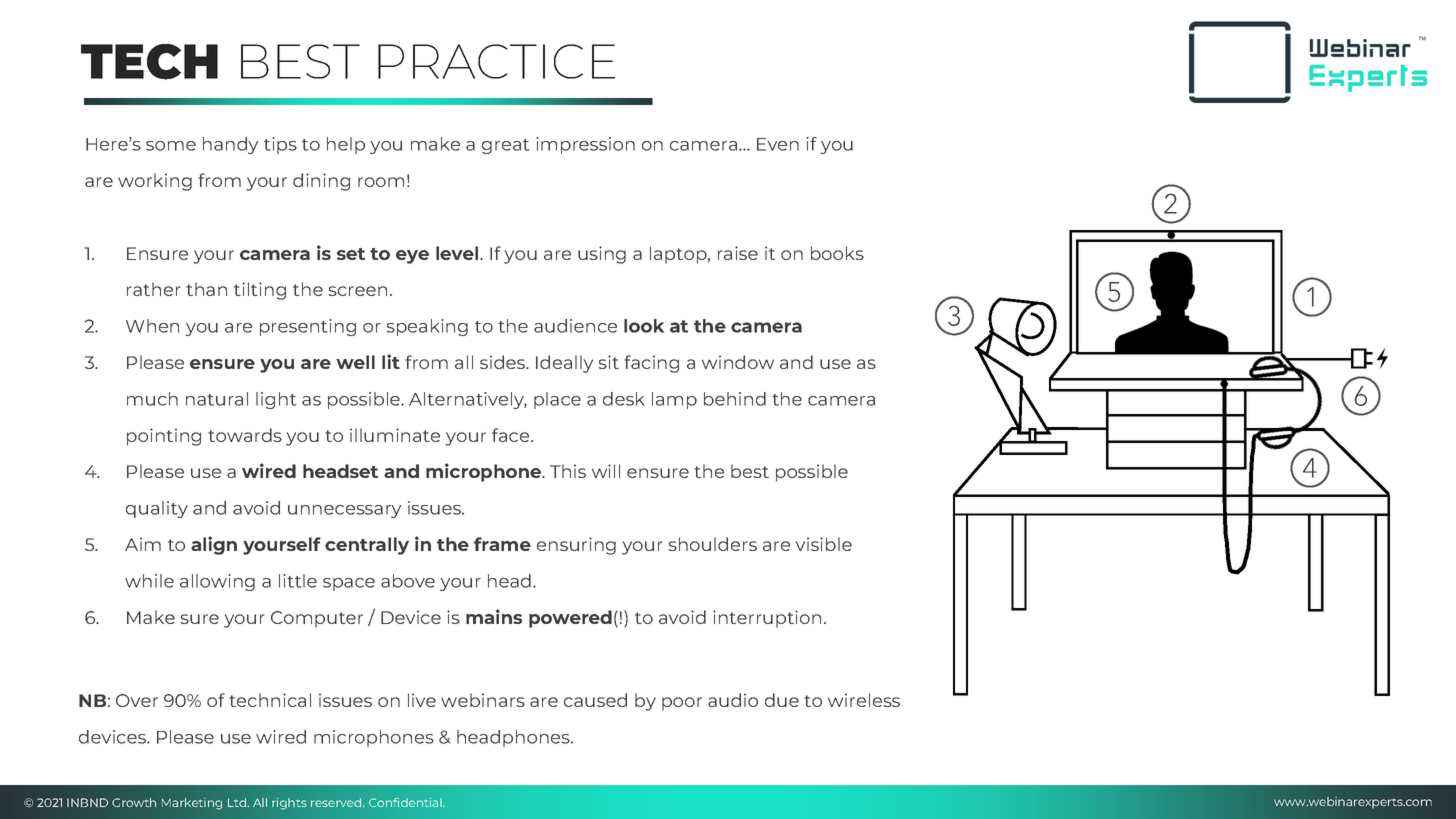 The height and width of the document is (819, 1456). Describe the element at coordinates (504, 362) in the document. I see `sides` at that location.
